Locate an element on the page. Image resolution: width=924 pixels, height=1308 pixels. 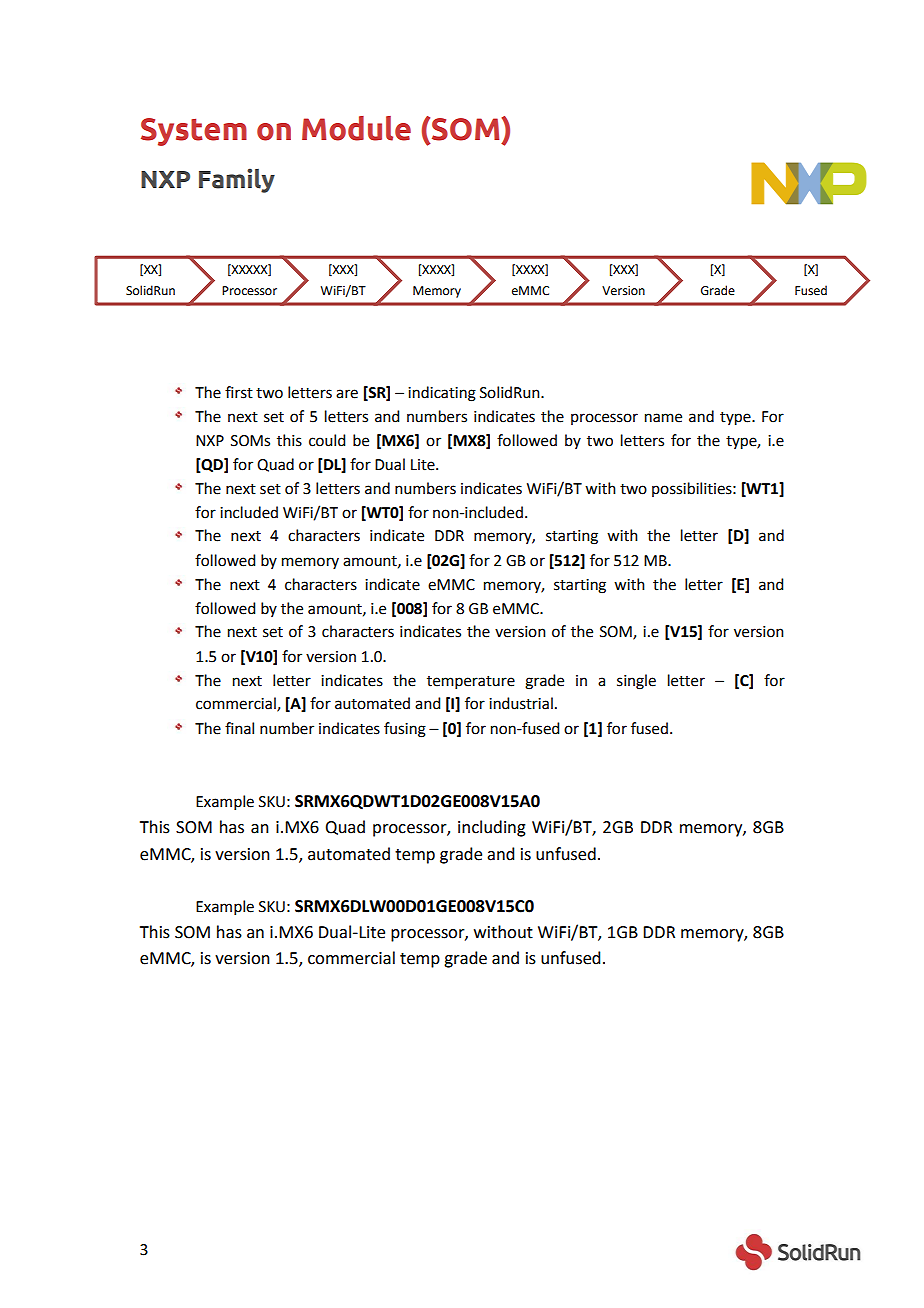
are is located at coordinates (347, 394).
